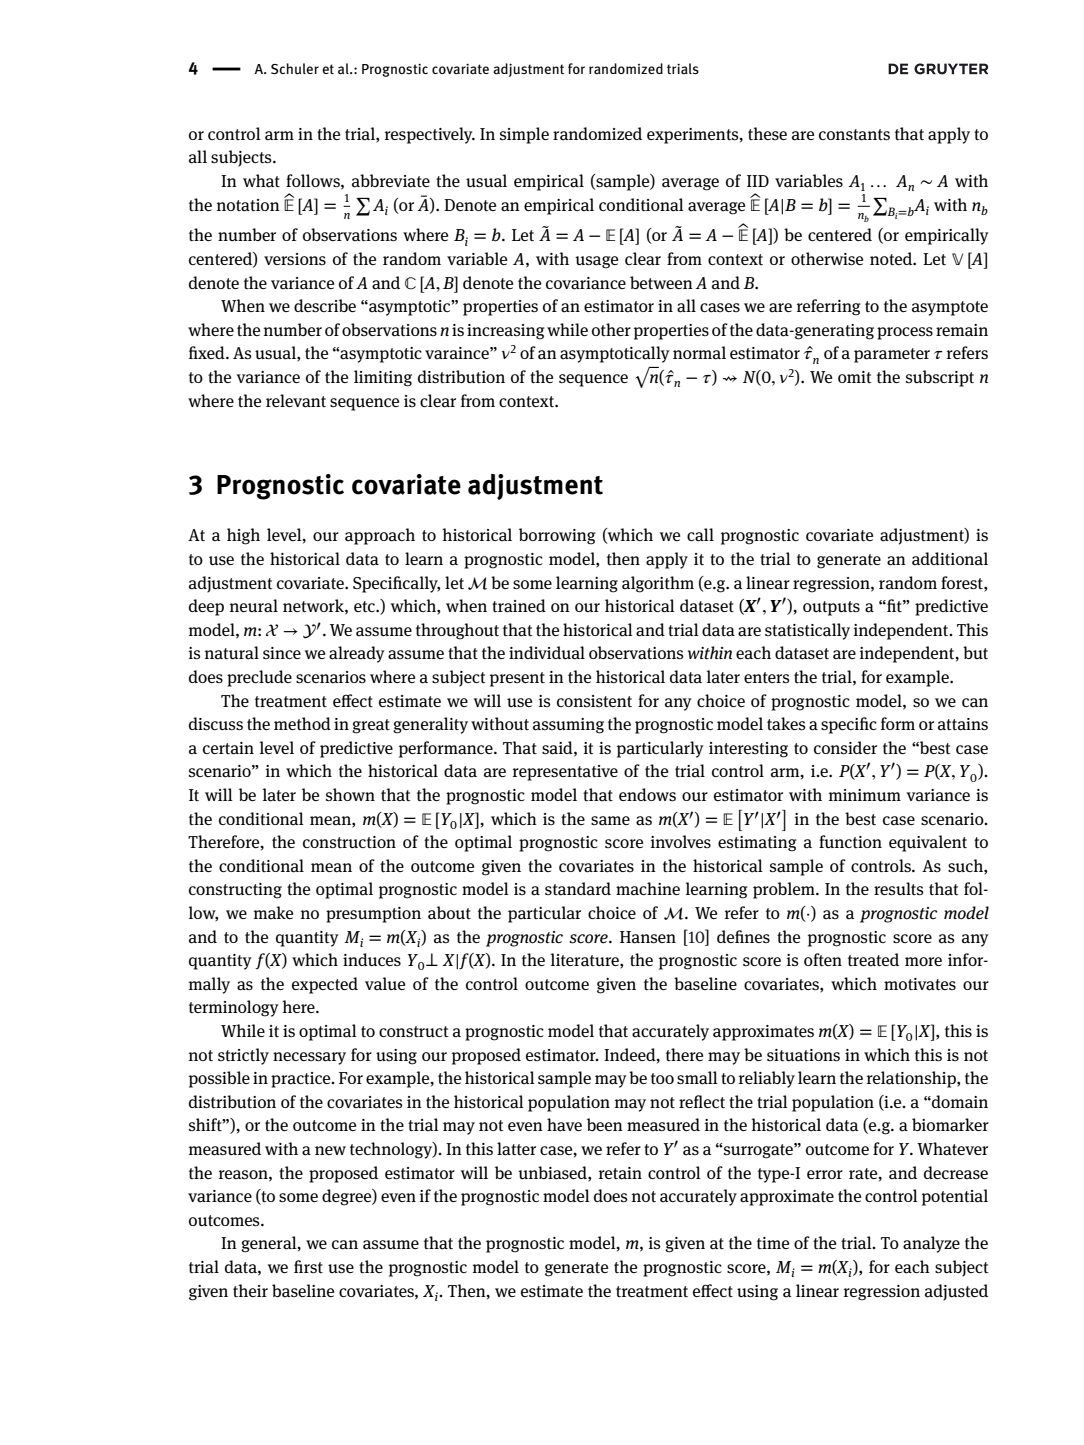  Describe the element at coordinates (295, 69) in the screenshot. I see `Schuler` at that location.
